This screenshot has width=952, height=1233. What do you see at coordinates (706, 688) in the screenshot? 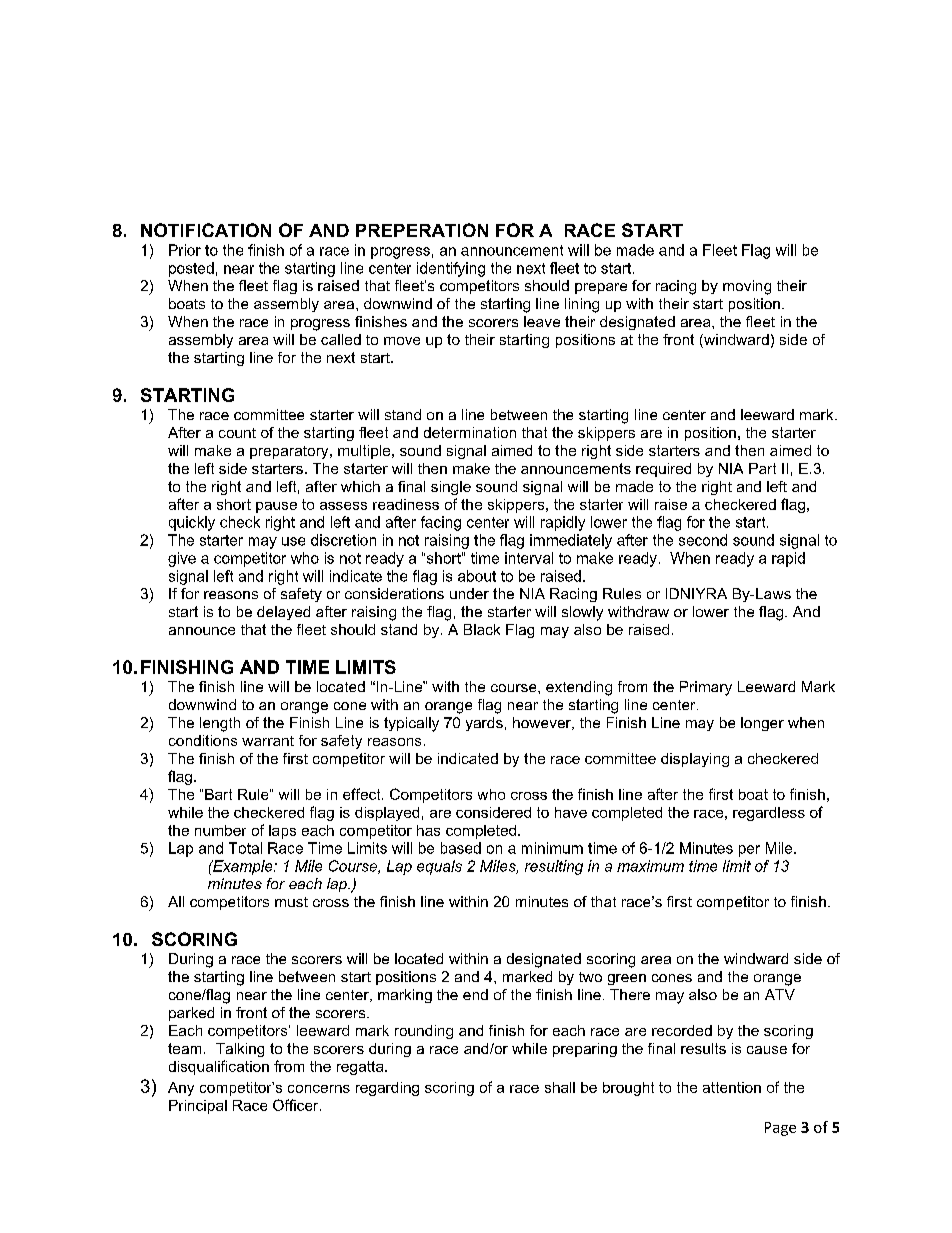
I see `Primary` at bounding box center [706, 688].
